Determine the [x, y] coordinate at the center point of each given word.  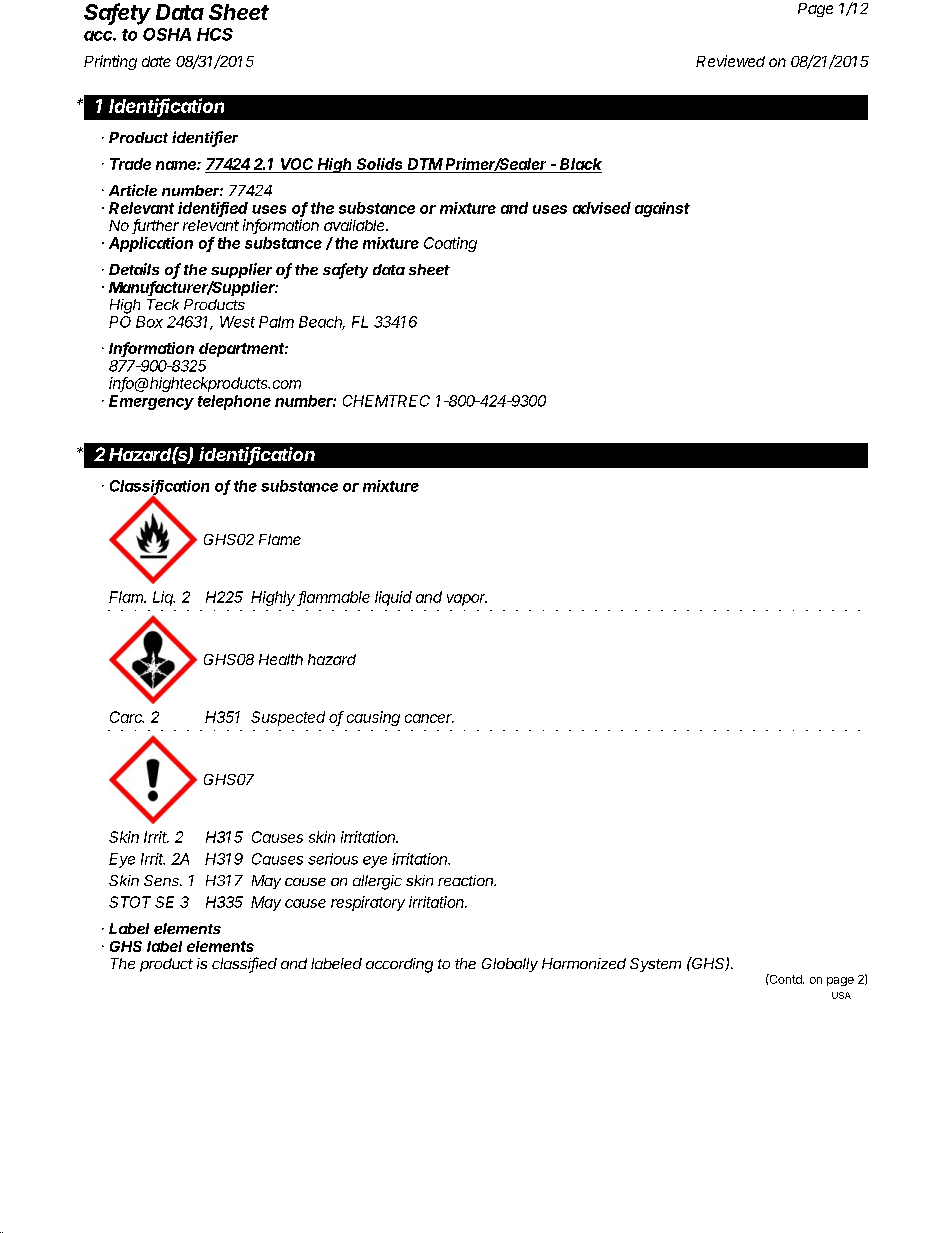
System [655, 965]
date [156, 61]
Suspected [288, 718]
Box [149, 322]
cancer [429, 718]
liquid [393, 598]
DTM [425, 164]
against [662, 209]
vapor [467, 600]
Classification [159, 487]
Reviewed [730, 61]
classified [244, 964]
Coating [450, 244]
